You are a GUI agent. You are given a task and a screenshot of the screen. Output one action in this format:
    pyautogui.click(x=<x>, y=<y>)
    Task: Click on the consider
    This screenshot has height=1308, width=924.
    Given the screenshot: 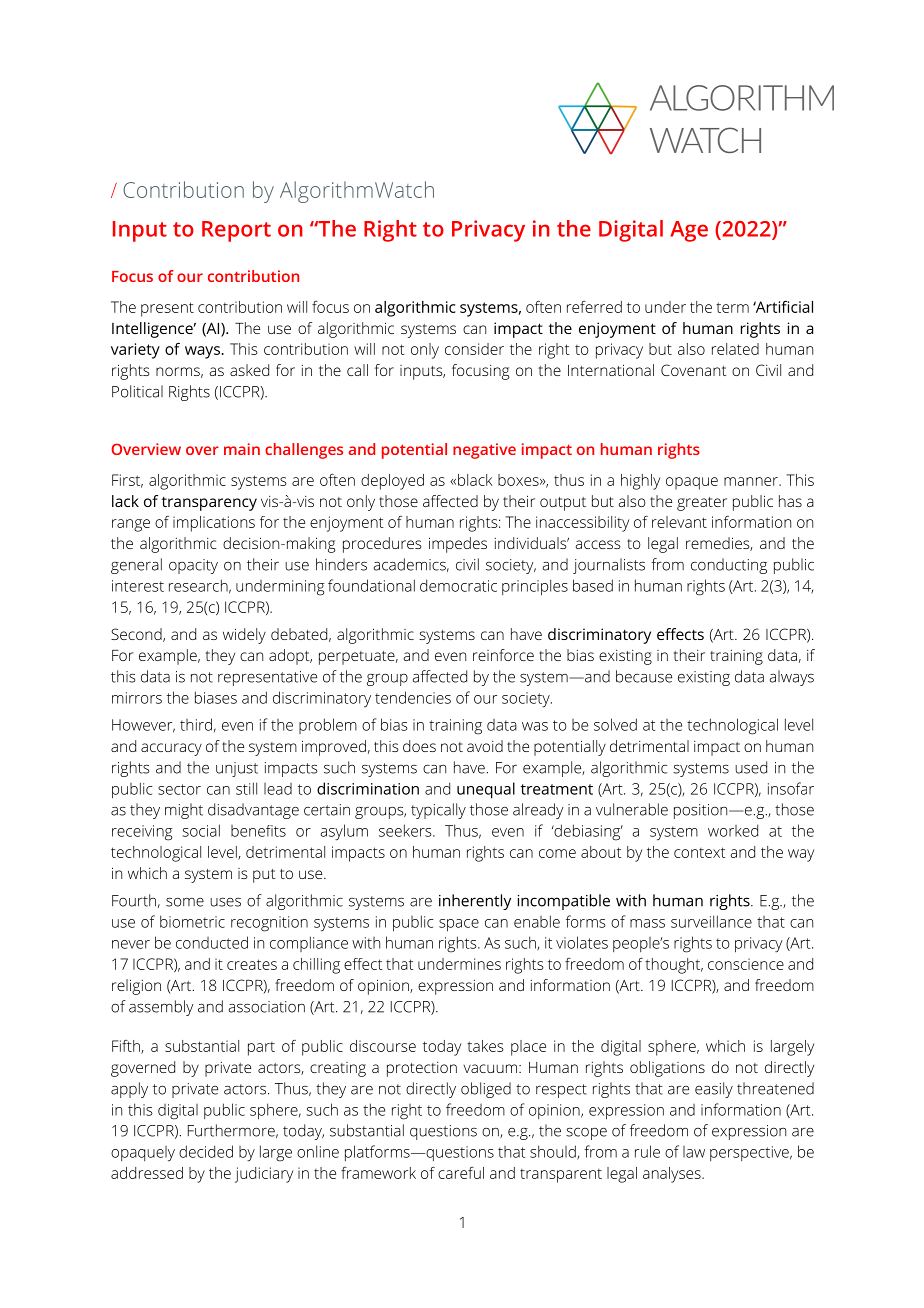 What is the action you would take?
    pyautogui.click(x=474, y=349)
